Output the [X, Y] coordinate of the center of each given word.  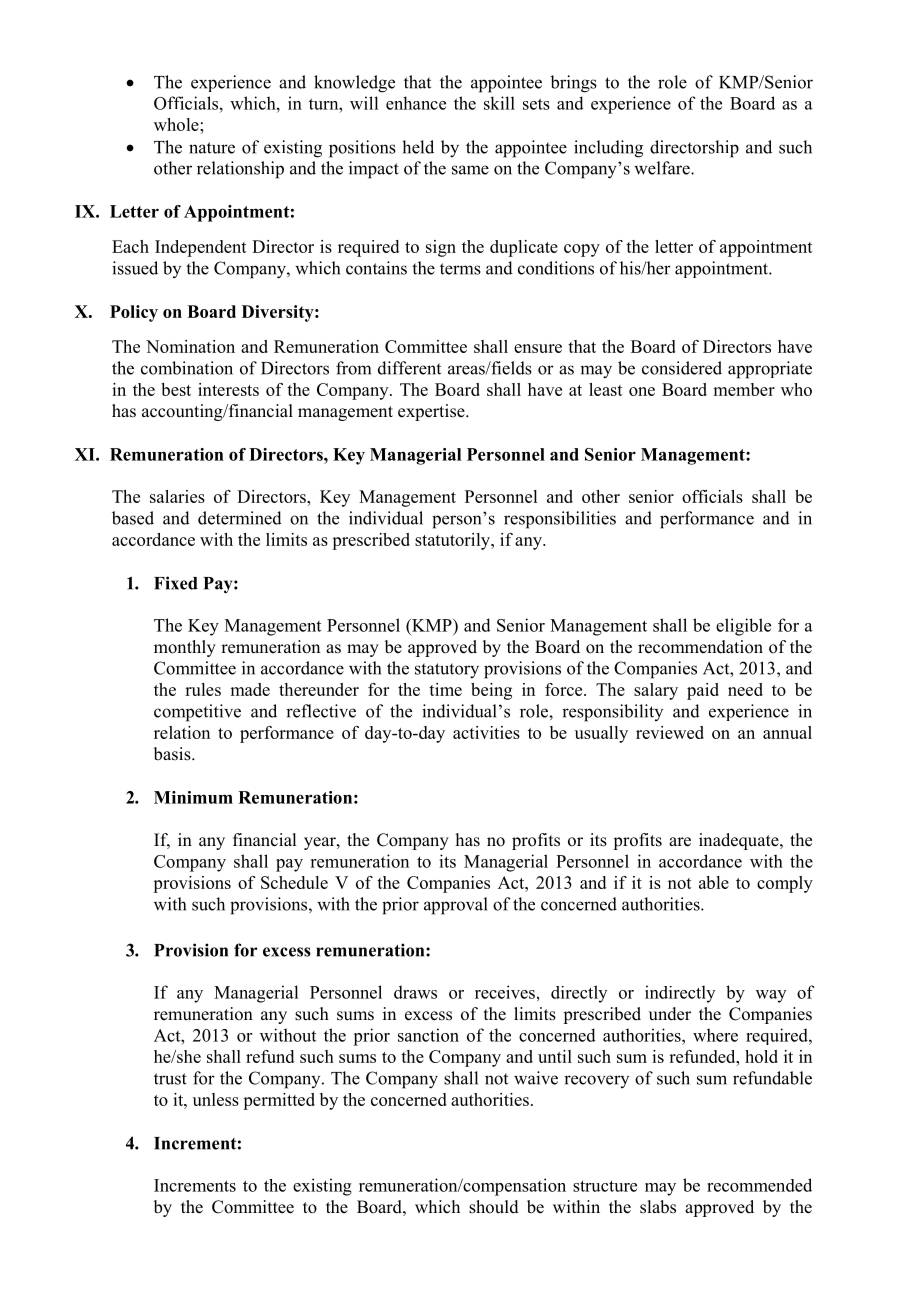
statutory [447, 671]
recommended [759, 1185]
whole [177, 124]
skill [499, 103]
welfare [663, 168]
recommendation [700, 647]
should [494, 1207]
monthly [185, 648]
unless [216, 1099]
